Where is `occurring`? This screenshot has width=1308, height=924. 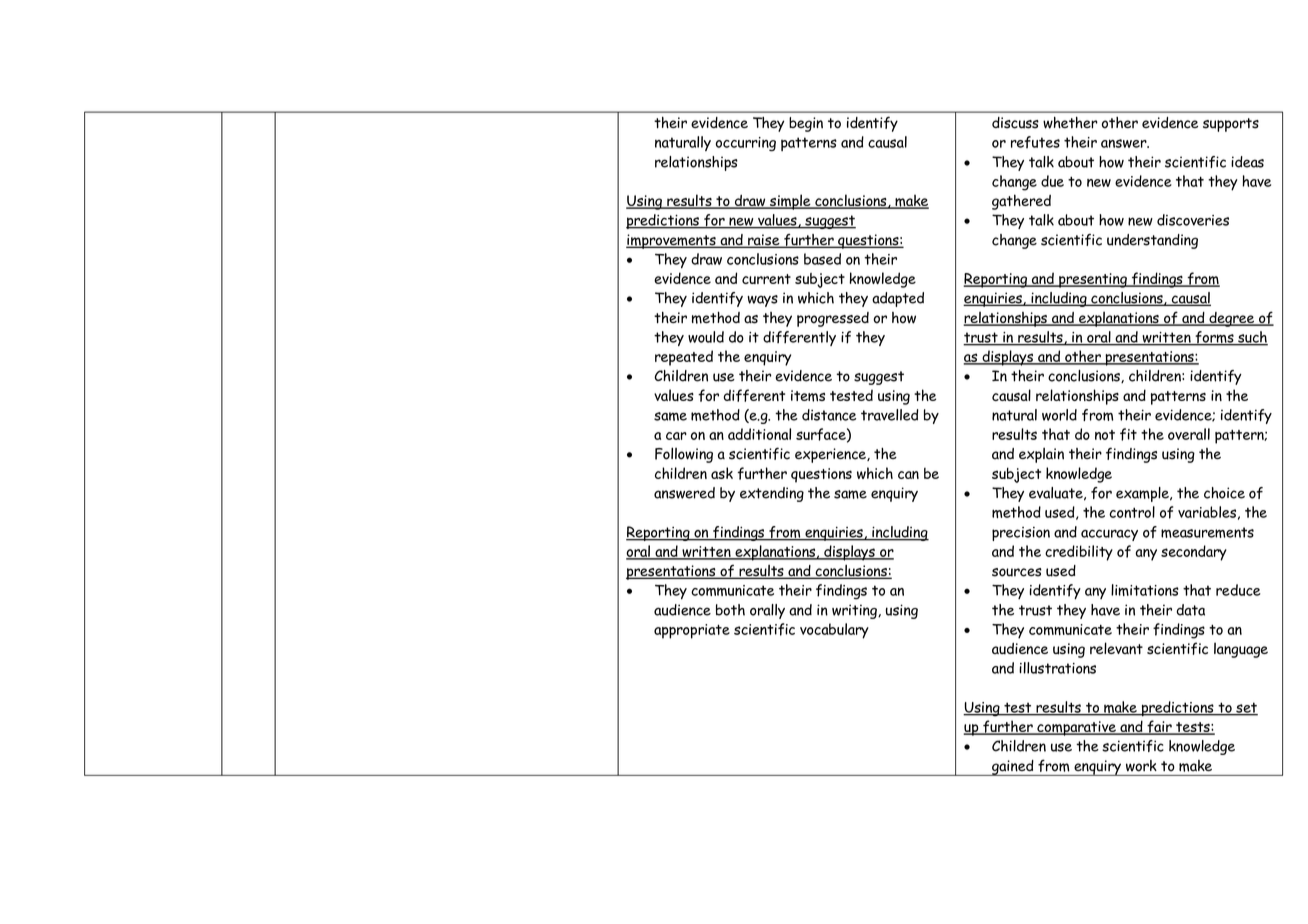
occurring is located at coordinates (746, 144).
